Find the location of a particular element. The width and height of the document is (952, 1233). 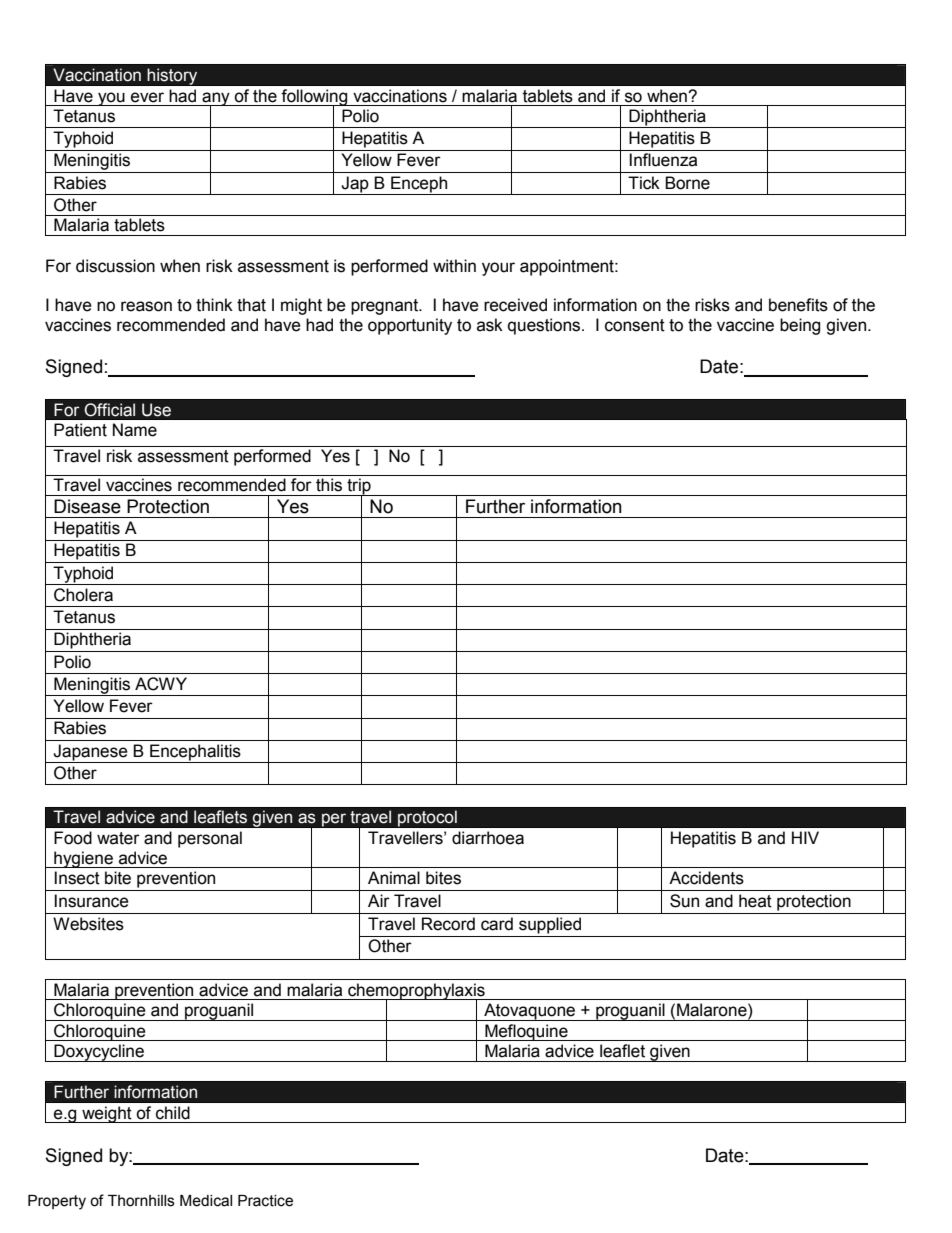

Accidents is located at coordinates (706, 878).
